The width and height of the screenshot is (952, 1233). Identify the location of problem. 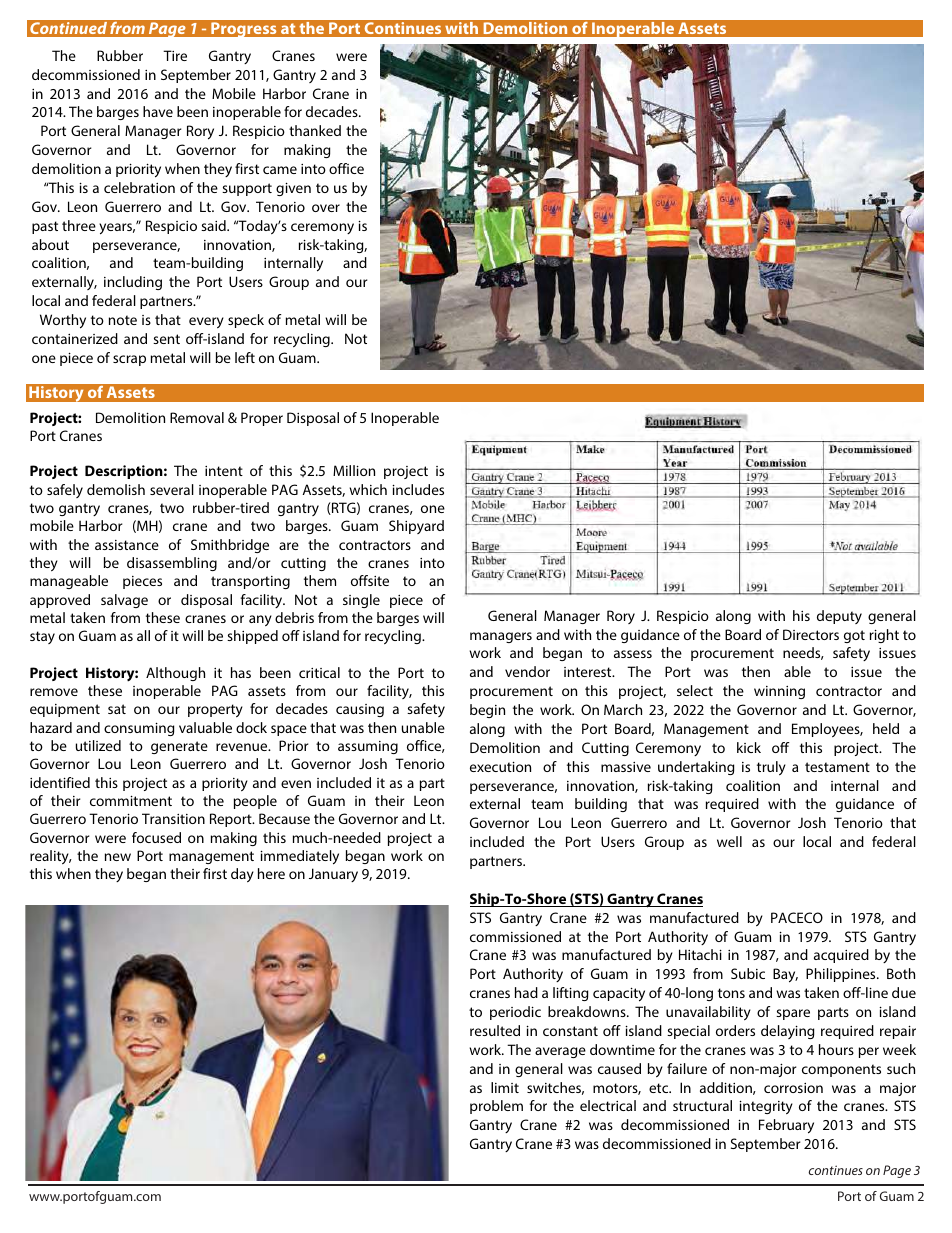
(496, 1107).
